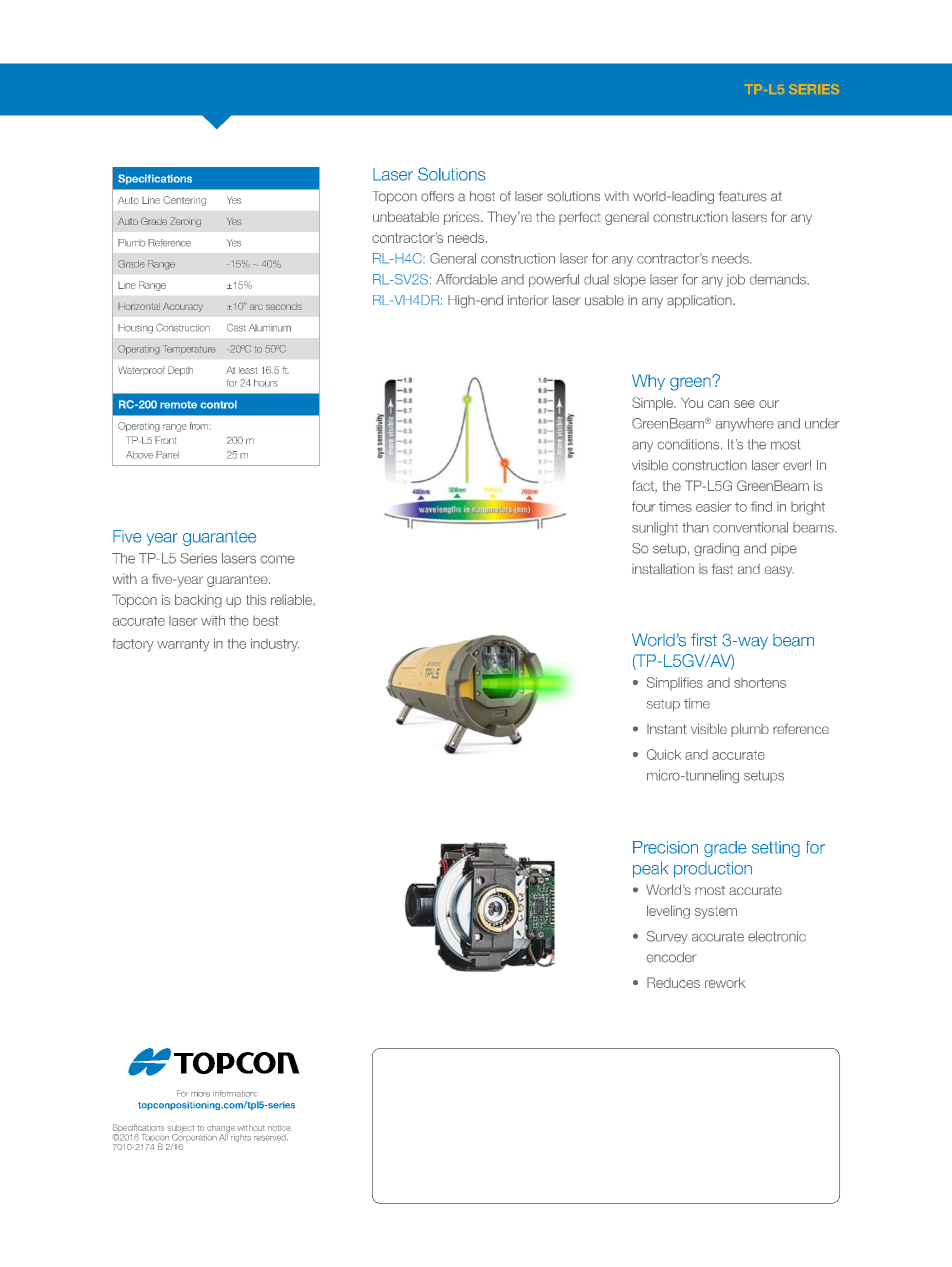 The width and height of the image is (952, 1267). I want to click on features, so click(743, 196).
